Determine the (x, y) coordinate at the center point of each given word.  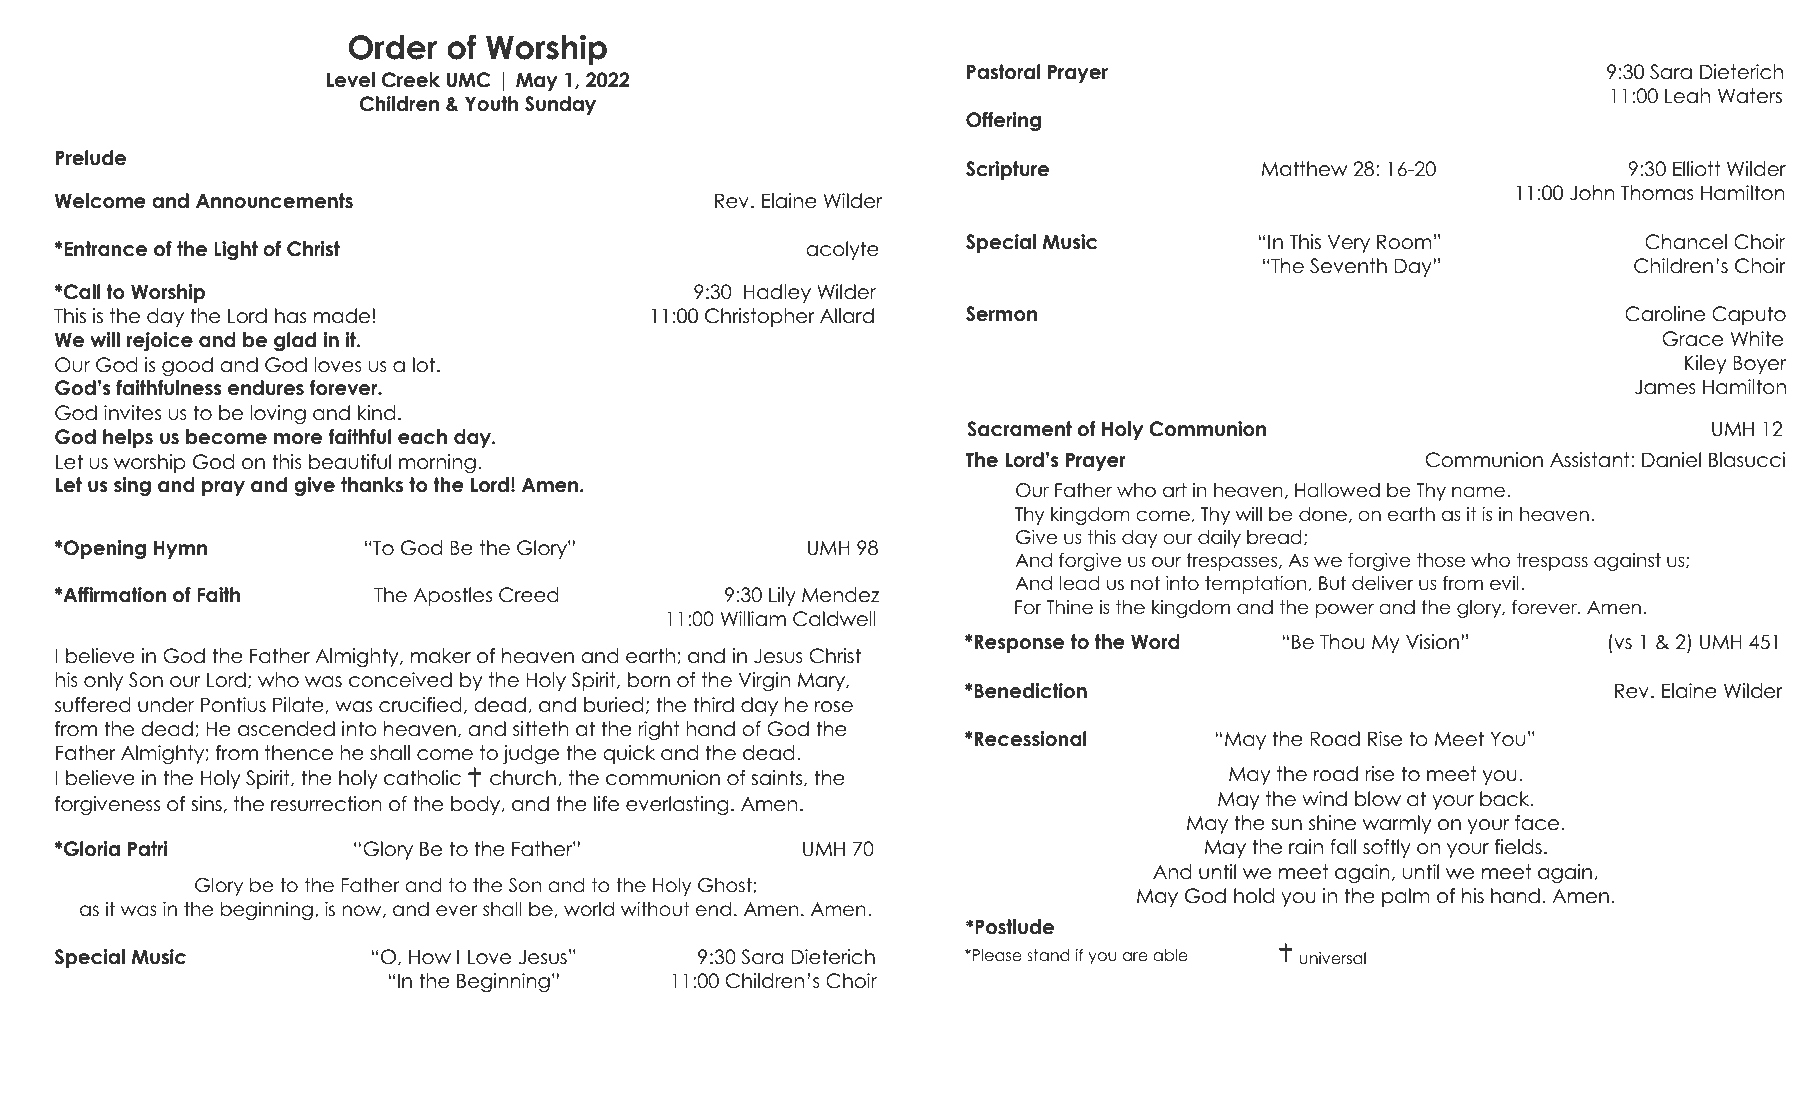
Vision (1432, 642)
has (290, 316)
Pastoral (1004, 72)
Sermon (1001, 314)
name (1478, 492)
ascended (286, 729)
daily (1219, 539)
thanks (372, 485)
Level (351, 80)
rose (834, 707)
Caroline (1665, 314)
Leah (1687, 96)
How (430, 957)
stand (1048, 955)
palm (1406, 897)
